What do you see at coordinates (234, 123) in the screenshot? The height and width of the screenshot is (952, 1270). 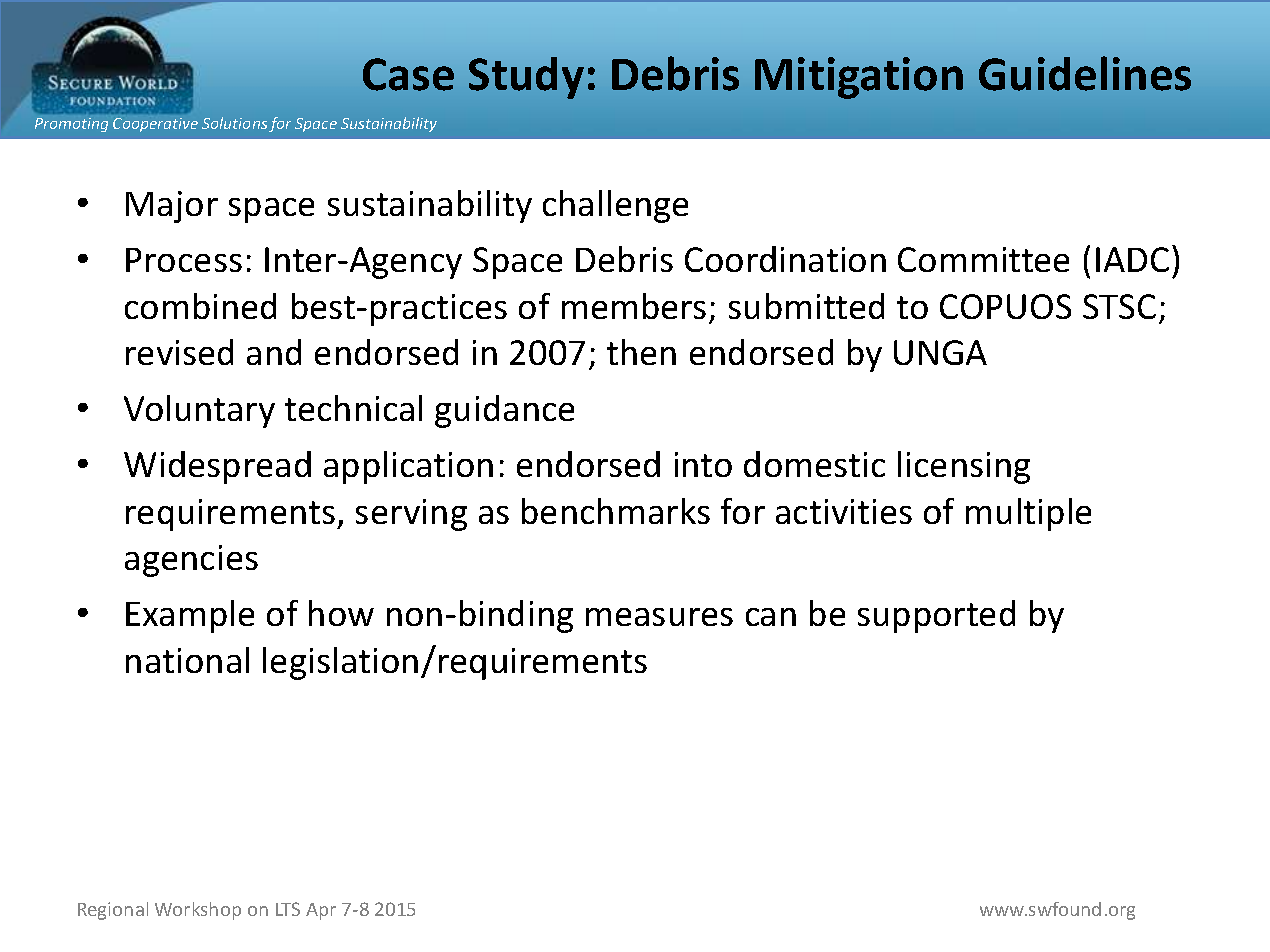 I see `Solutions` at bounding box center [234, 123].
